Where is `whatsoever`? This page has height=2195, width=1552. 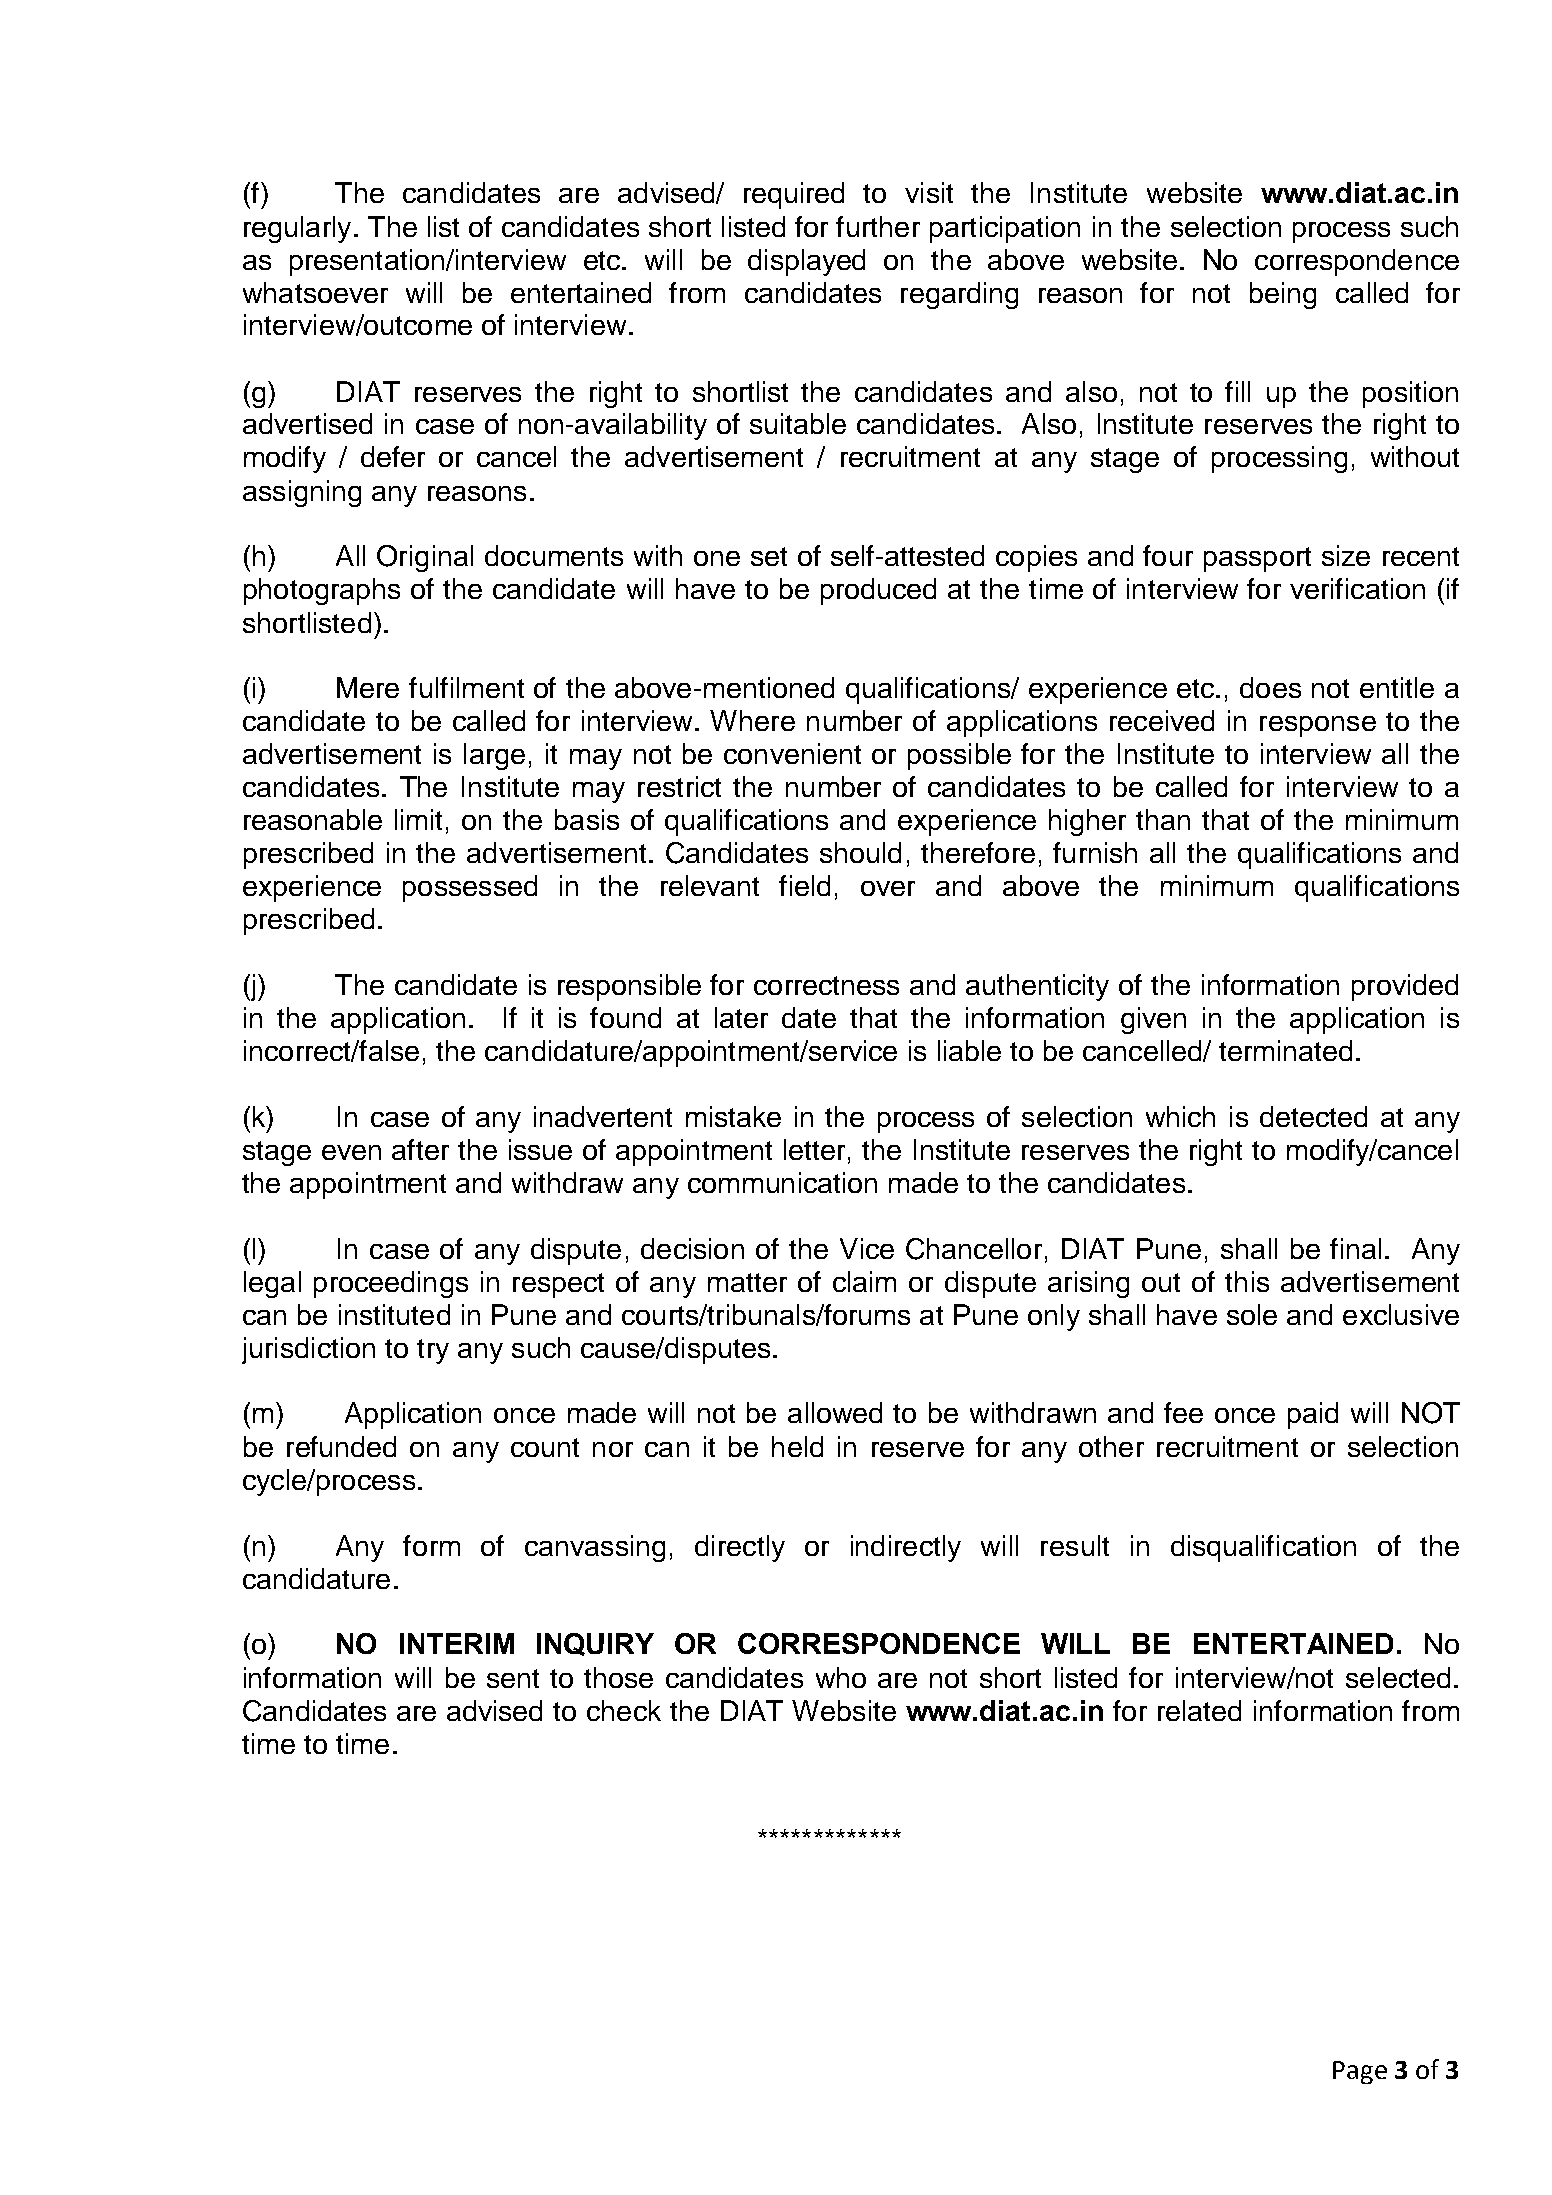
whatsoever is located at coordinates (315, 292).
